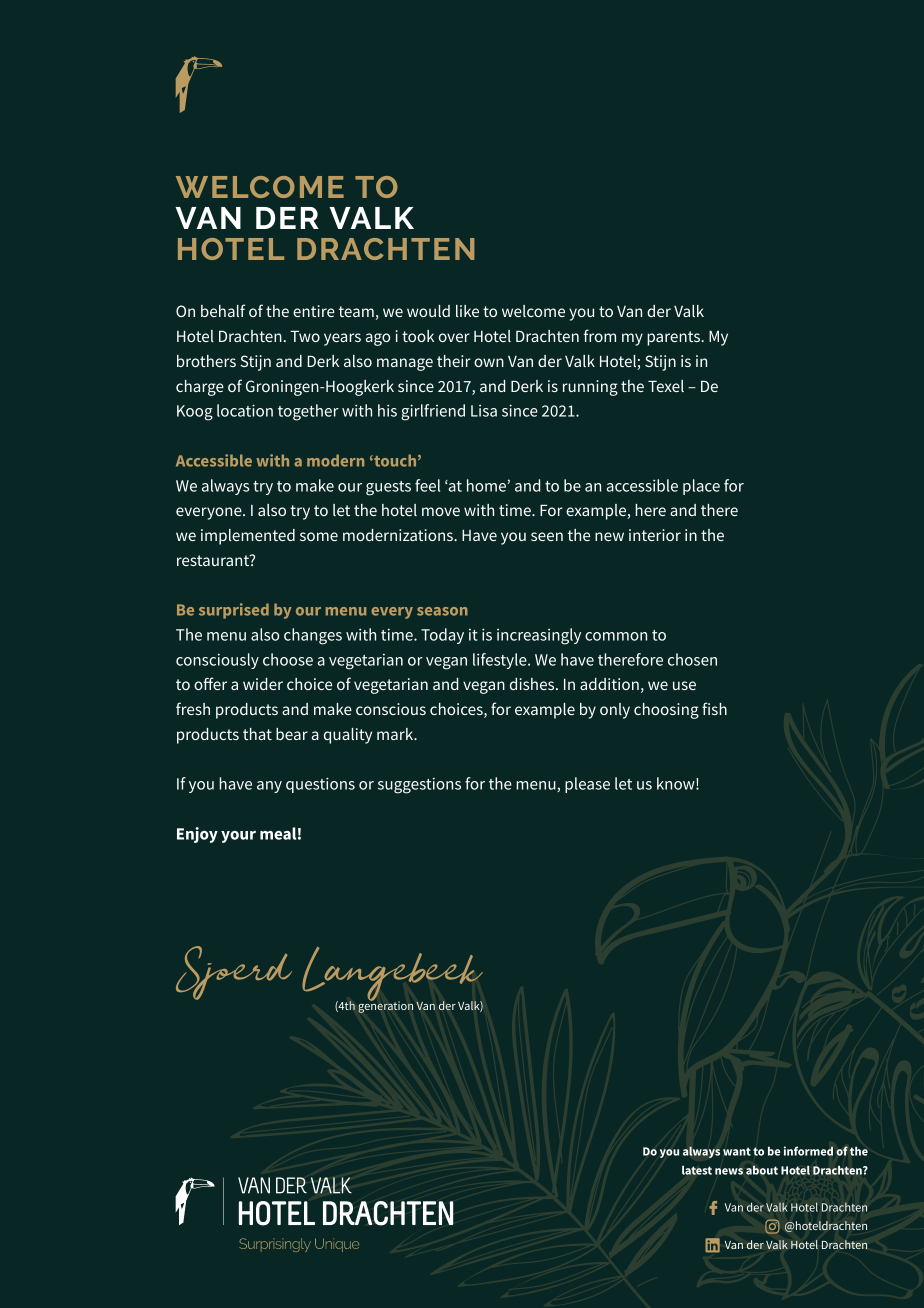  Describe the element at coordinates (674, 338) in the screenshot. I see `parents` at that location.
